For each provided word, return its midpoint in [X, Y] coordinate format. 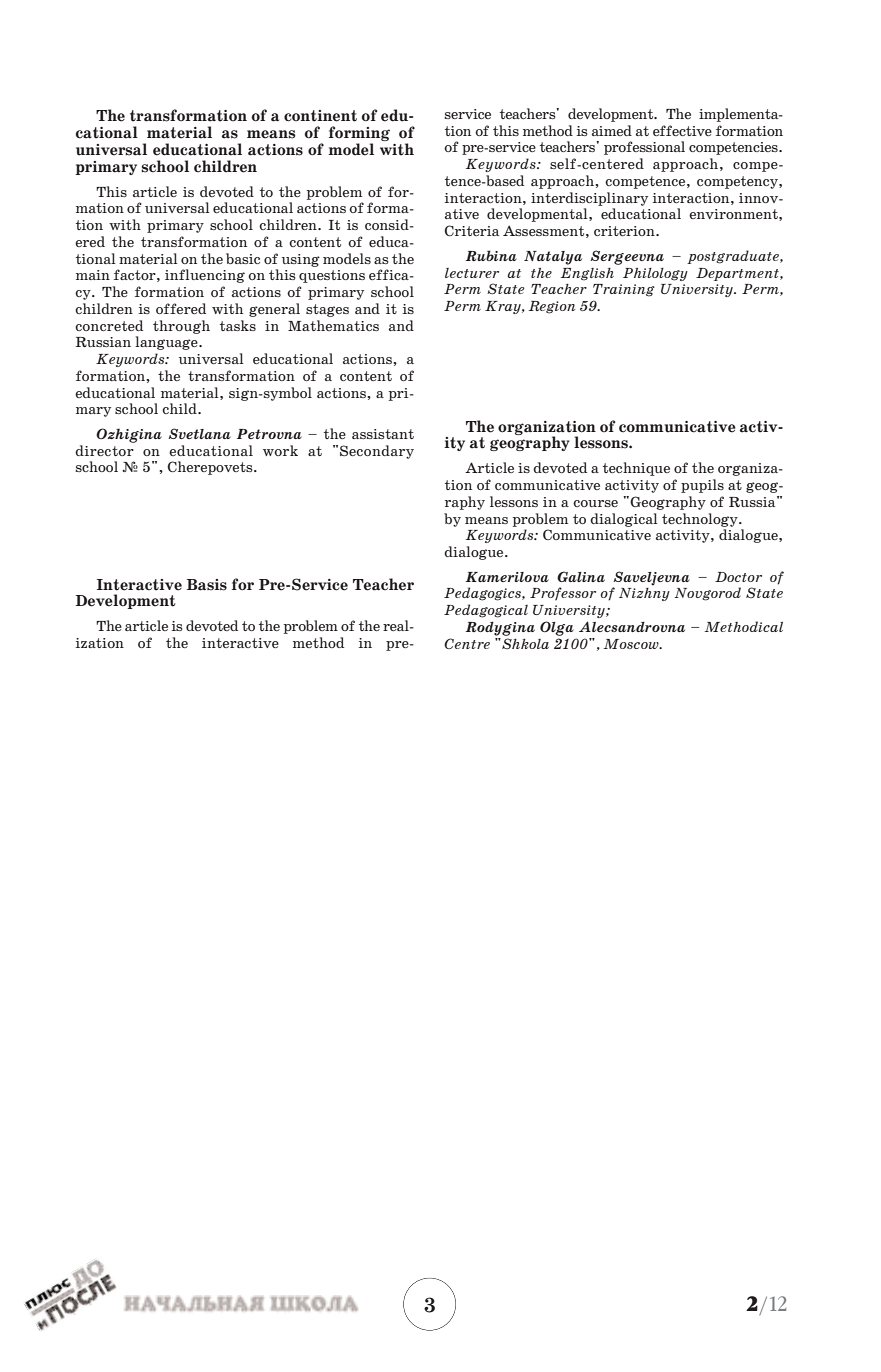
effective [682, 130]
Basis [207, 585]
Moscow [632, 644]
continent [320, 116]
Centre [467, 643]
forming [359, 135]
